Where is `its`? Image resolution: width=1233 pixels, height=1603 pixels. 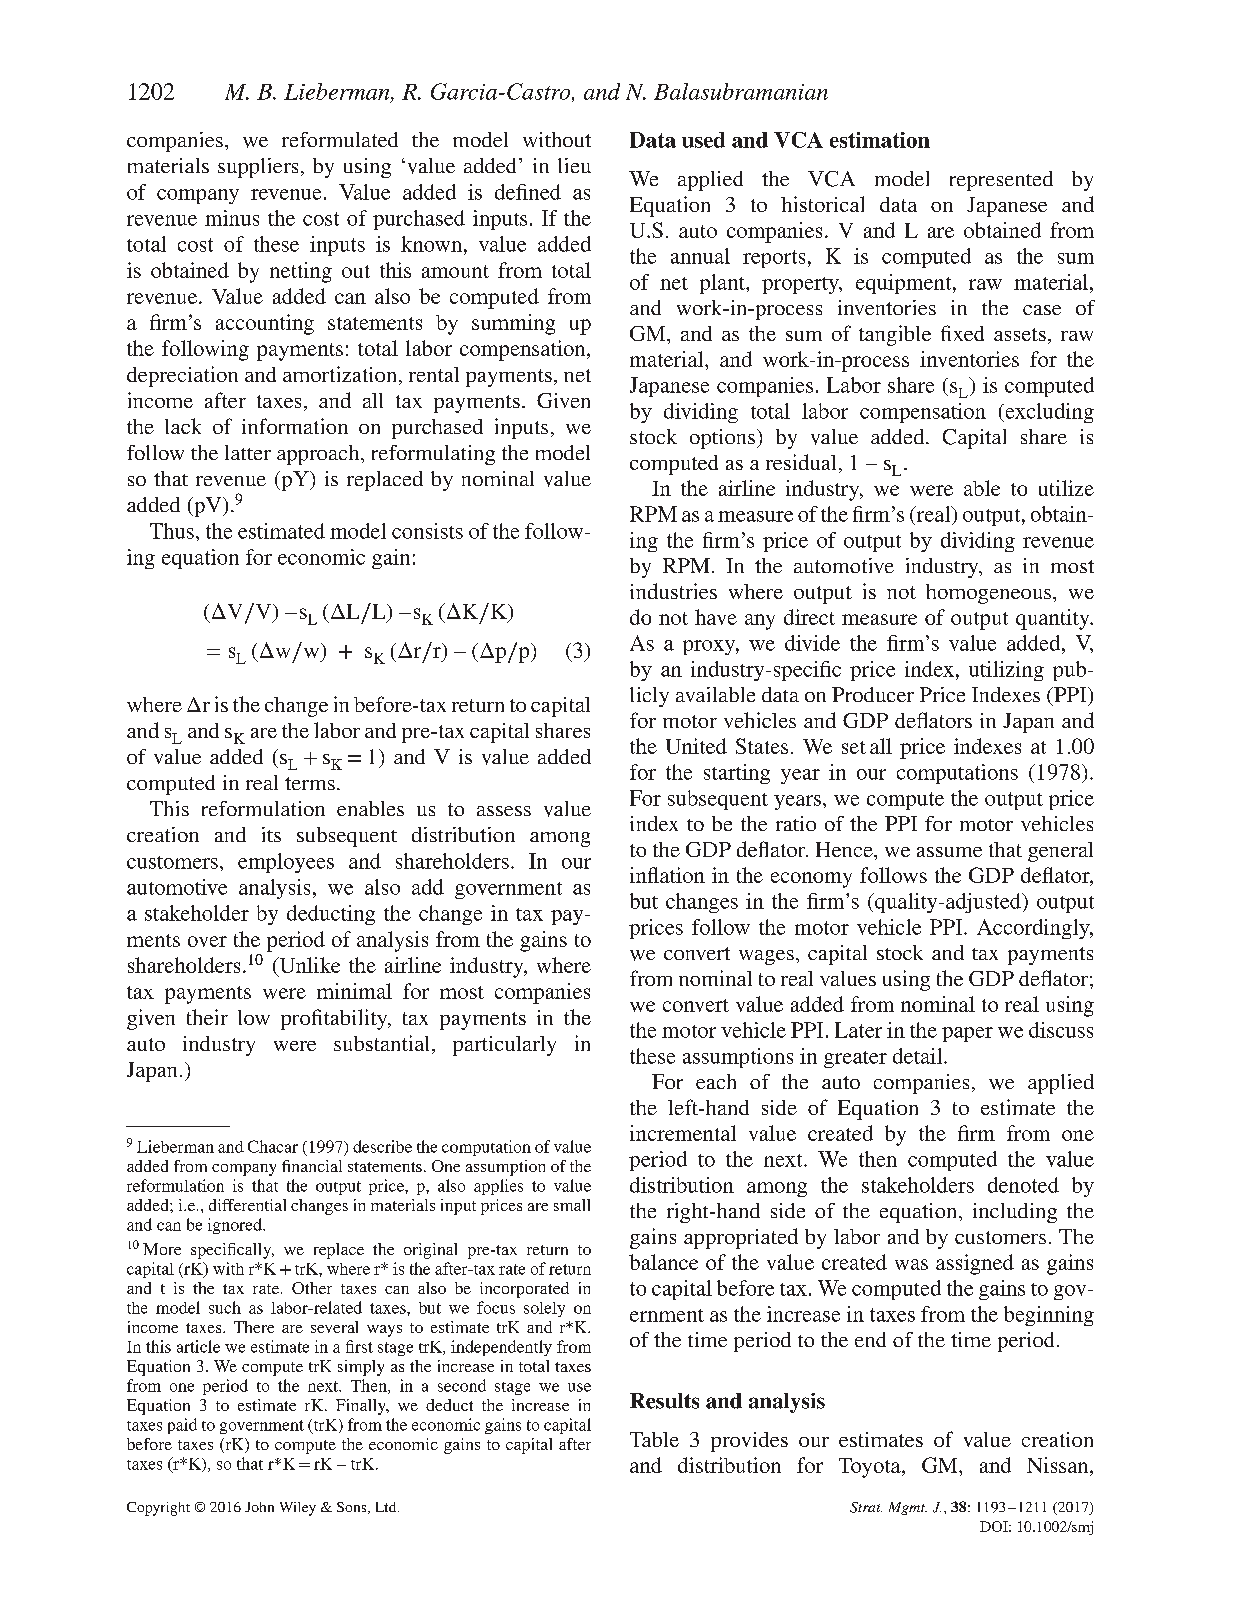 its is located at coordinates (271, 834).
